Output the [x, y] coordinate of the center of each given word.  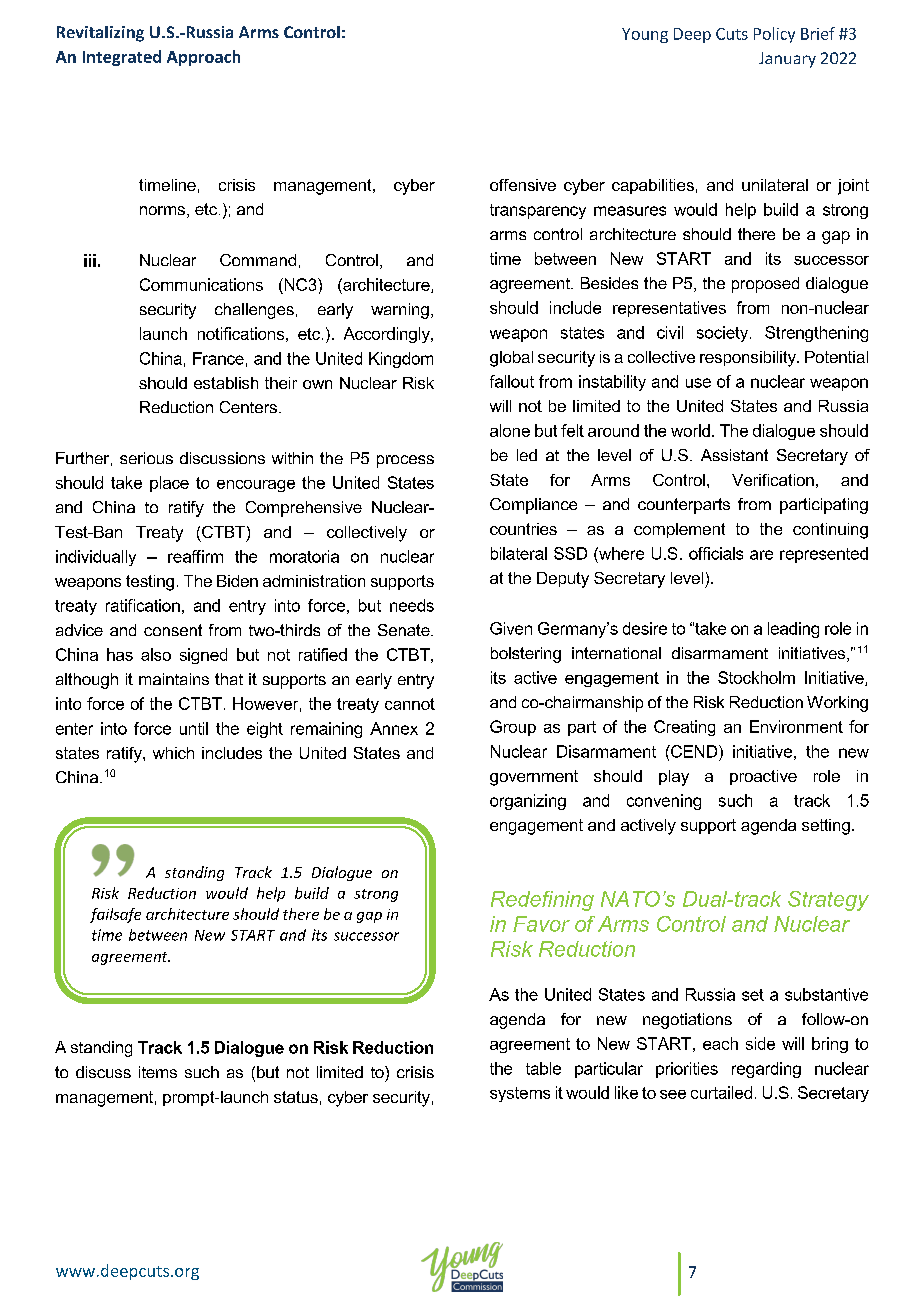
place [169, 484]
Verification [773, 480]
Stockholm [756, 677]
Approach [203, 58]
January [787, 60]
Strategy [828, 901]
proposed [765, 285]
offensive [523, 185]
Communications [201, 284]
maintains [174, 679]
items [158, 1072]
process [405, 461]
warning [400, 311]
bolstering [526, 655]
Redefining [542, 901]
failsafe [115, 915]
